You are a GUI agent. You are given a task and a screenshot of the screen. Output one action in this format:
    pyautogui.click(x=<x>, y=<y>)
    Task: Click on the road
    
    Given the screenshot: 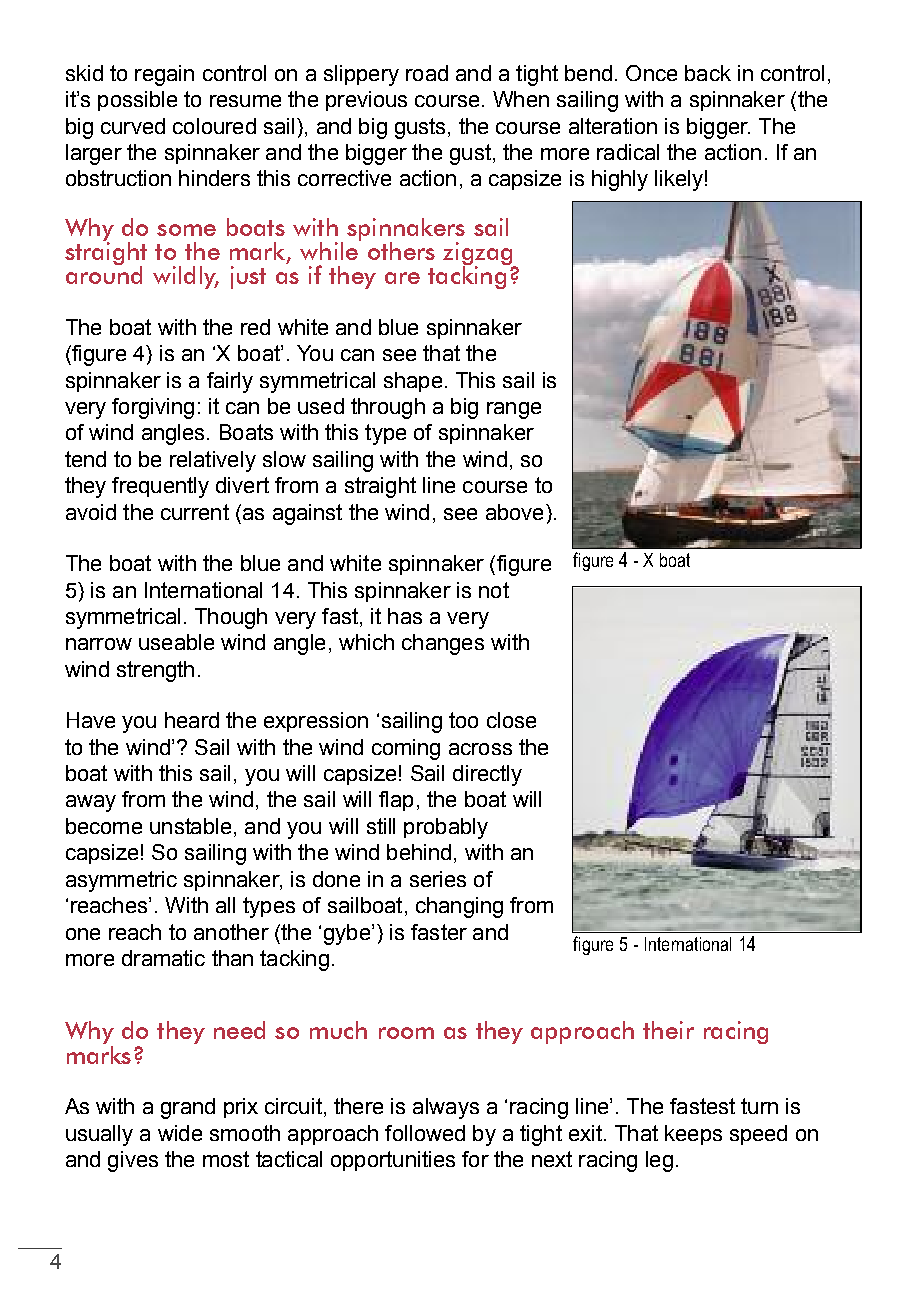 What is the action you would take?
    pyautogui.click(x=427, y=73)
